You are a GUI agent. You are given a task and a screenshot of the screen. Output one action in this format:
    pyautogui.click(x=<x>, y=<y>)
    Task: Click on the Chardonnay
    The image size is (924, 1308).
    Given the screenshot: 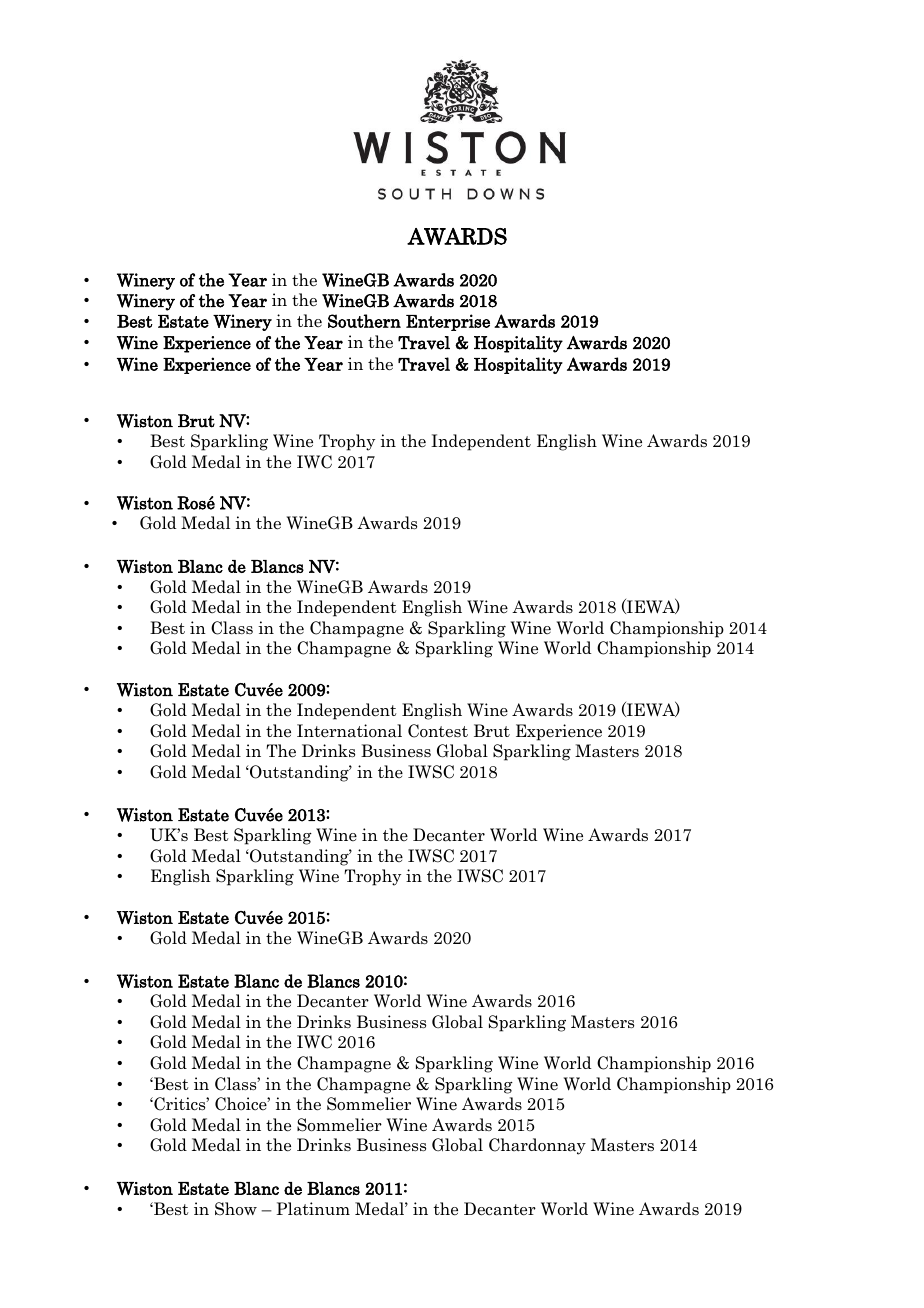 What is the action you would take?
    pyautogui.click(x=537, y=1146)
